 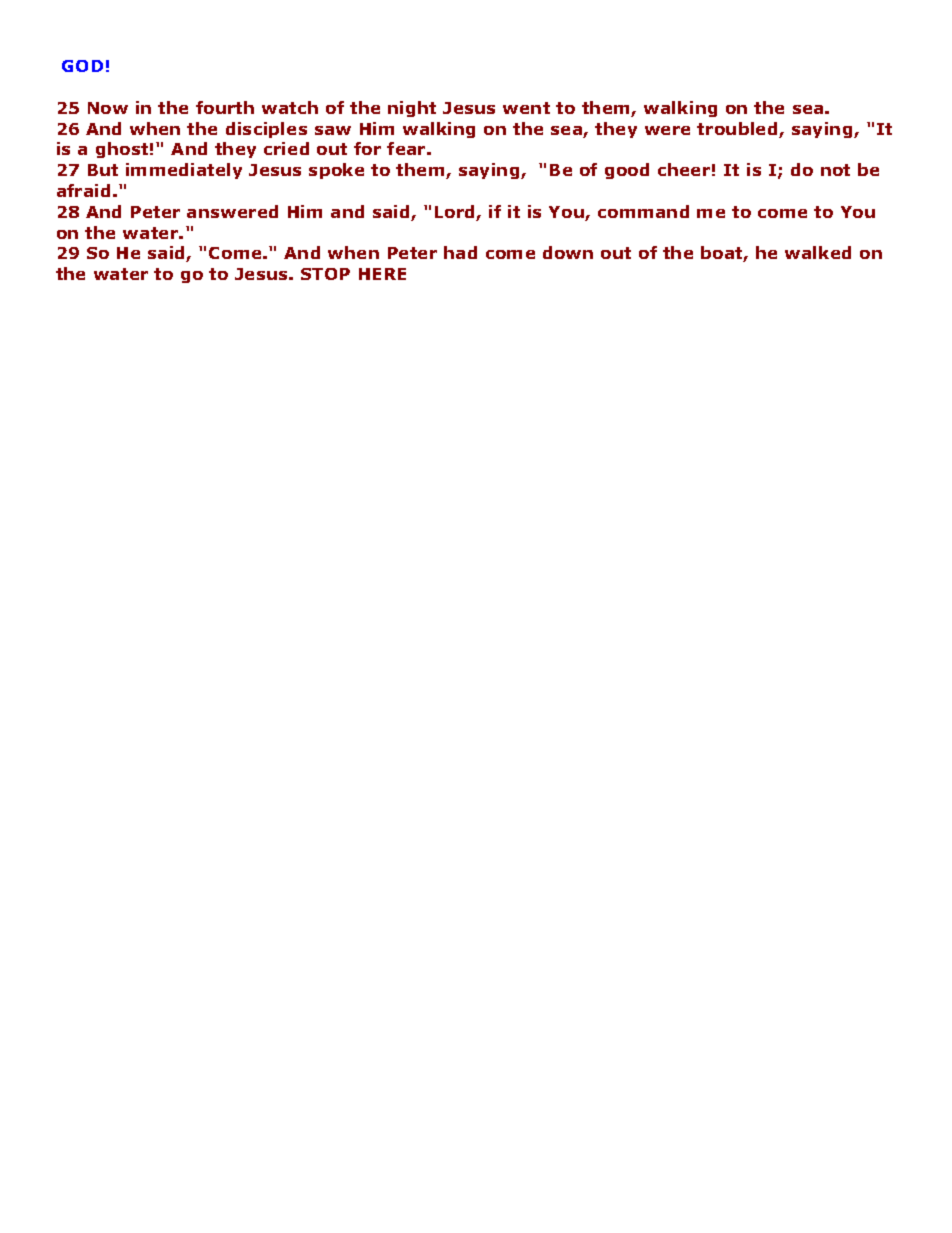 I want to click on GOD, so click(x=82, y=66).
